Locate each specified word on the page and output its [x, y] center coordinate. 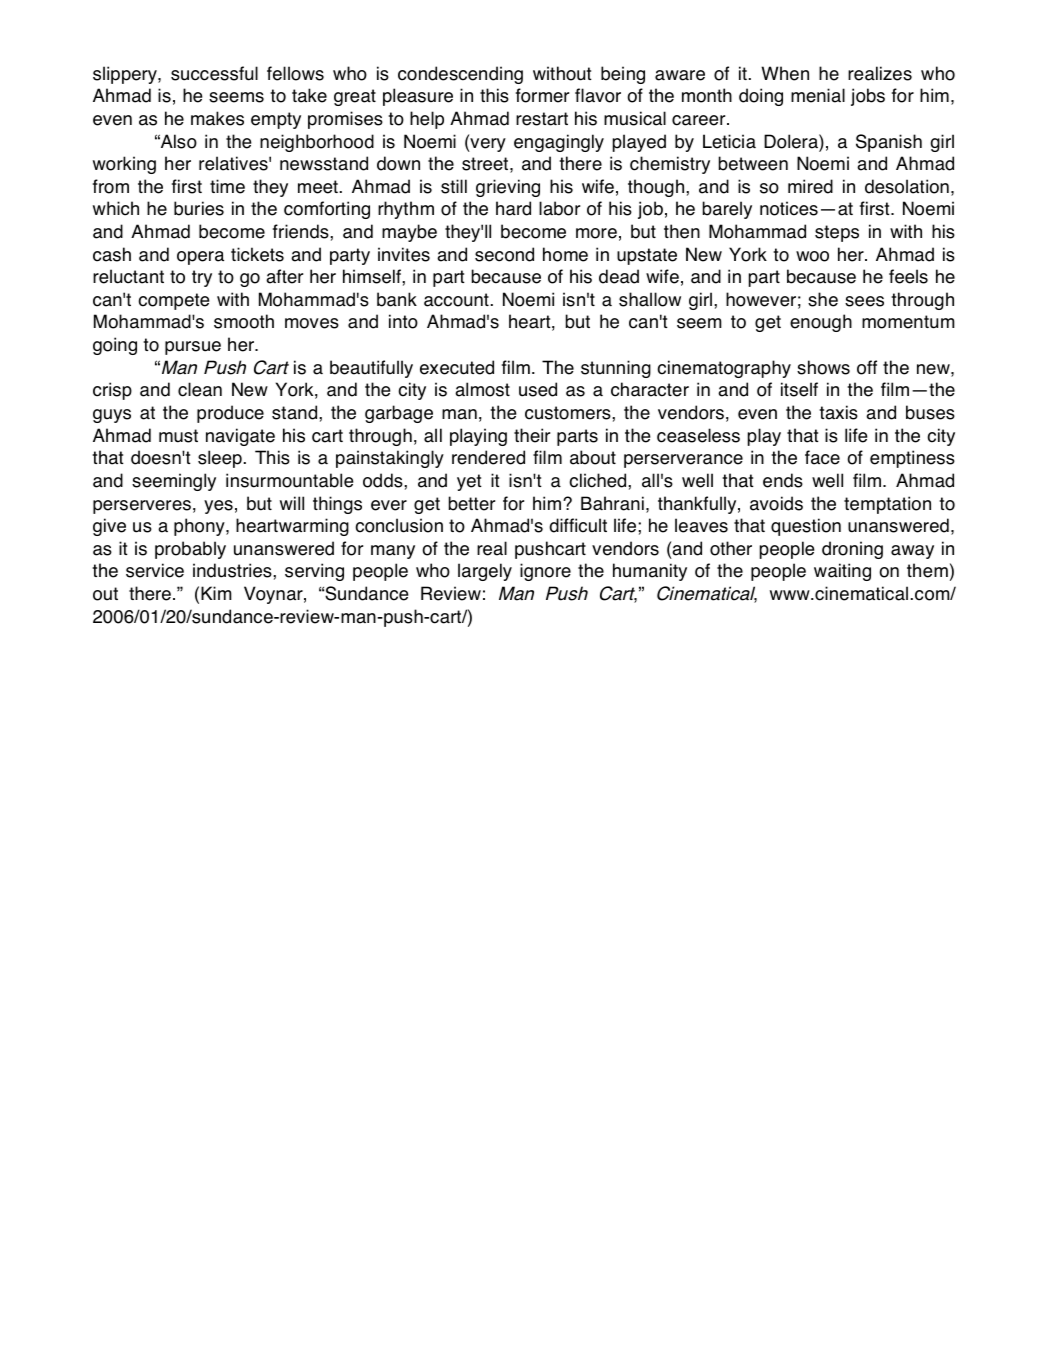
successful [214, 73]
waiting [842, 572]
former [542, 95]
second [504, 254]
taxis [838, 412]
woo [812, 256]
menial [818, 95]
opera [200, 258]
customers [569, 413]
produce [230, 414]
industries [233, 570]
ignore [545, 572]
